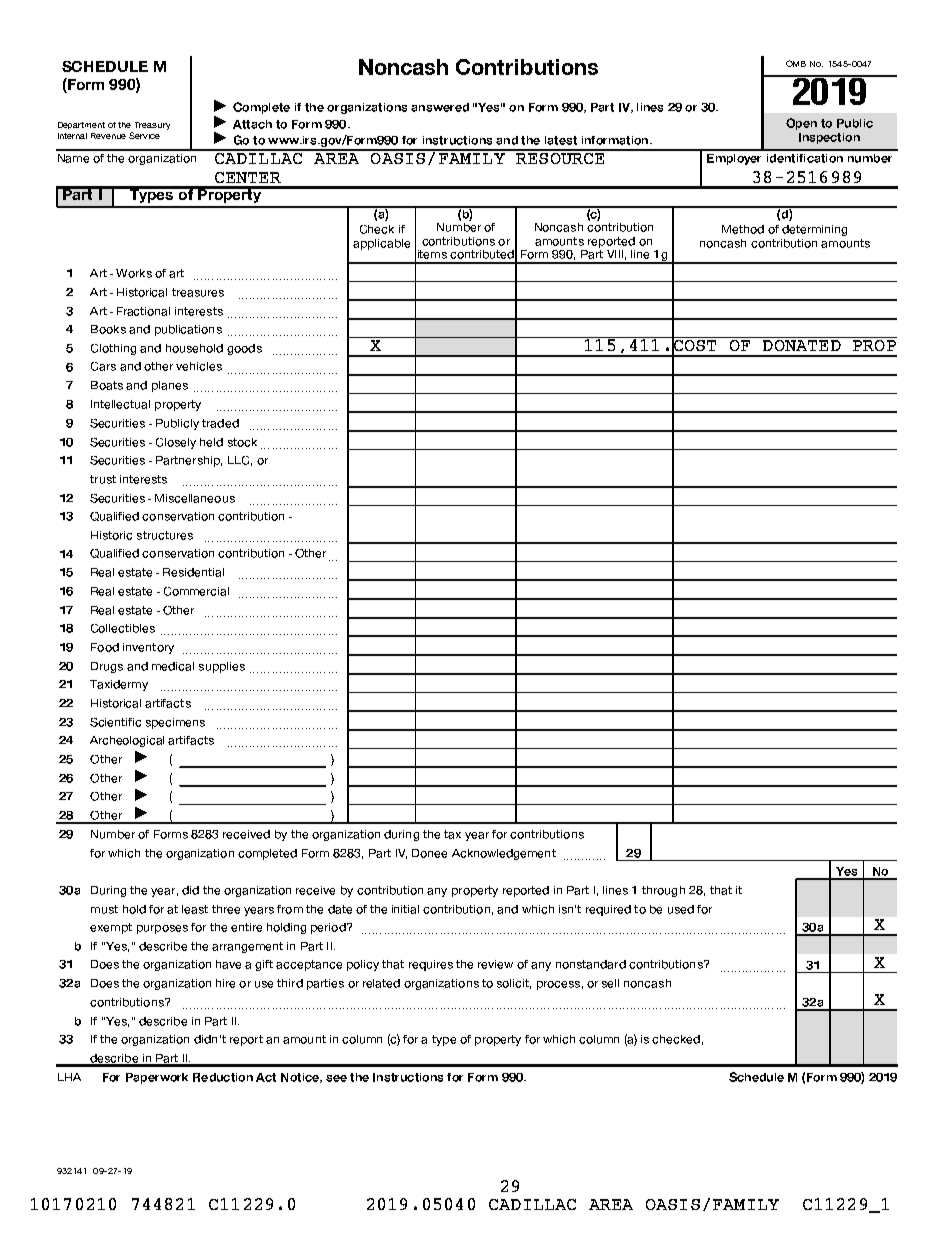 Image resolution: width=952 pixels, height=1233 pixels. What do you see at coordinates (143, 311) in the image?
I see `Fractional` at bounding box center [143, 311].
